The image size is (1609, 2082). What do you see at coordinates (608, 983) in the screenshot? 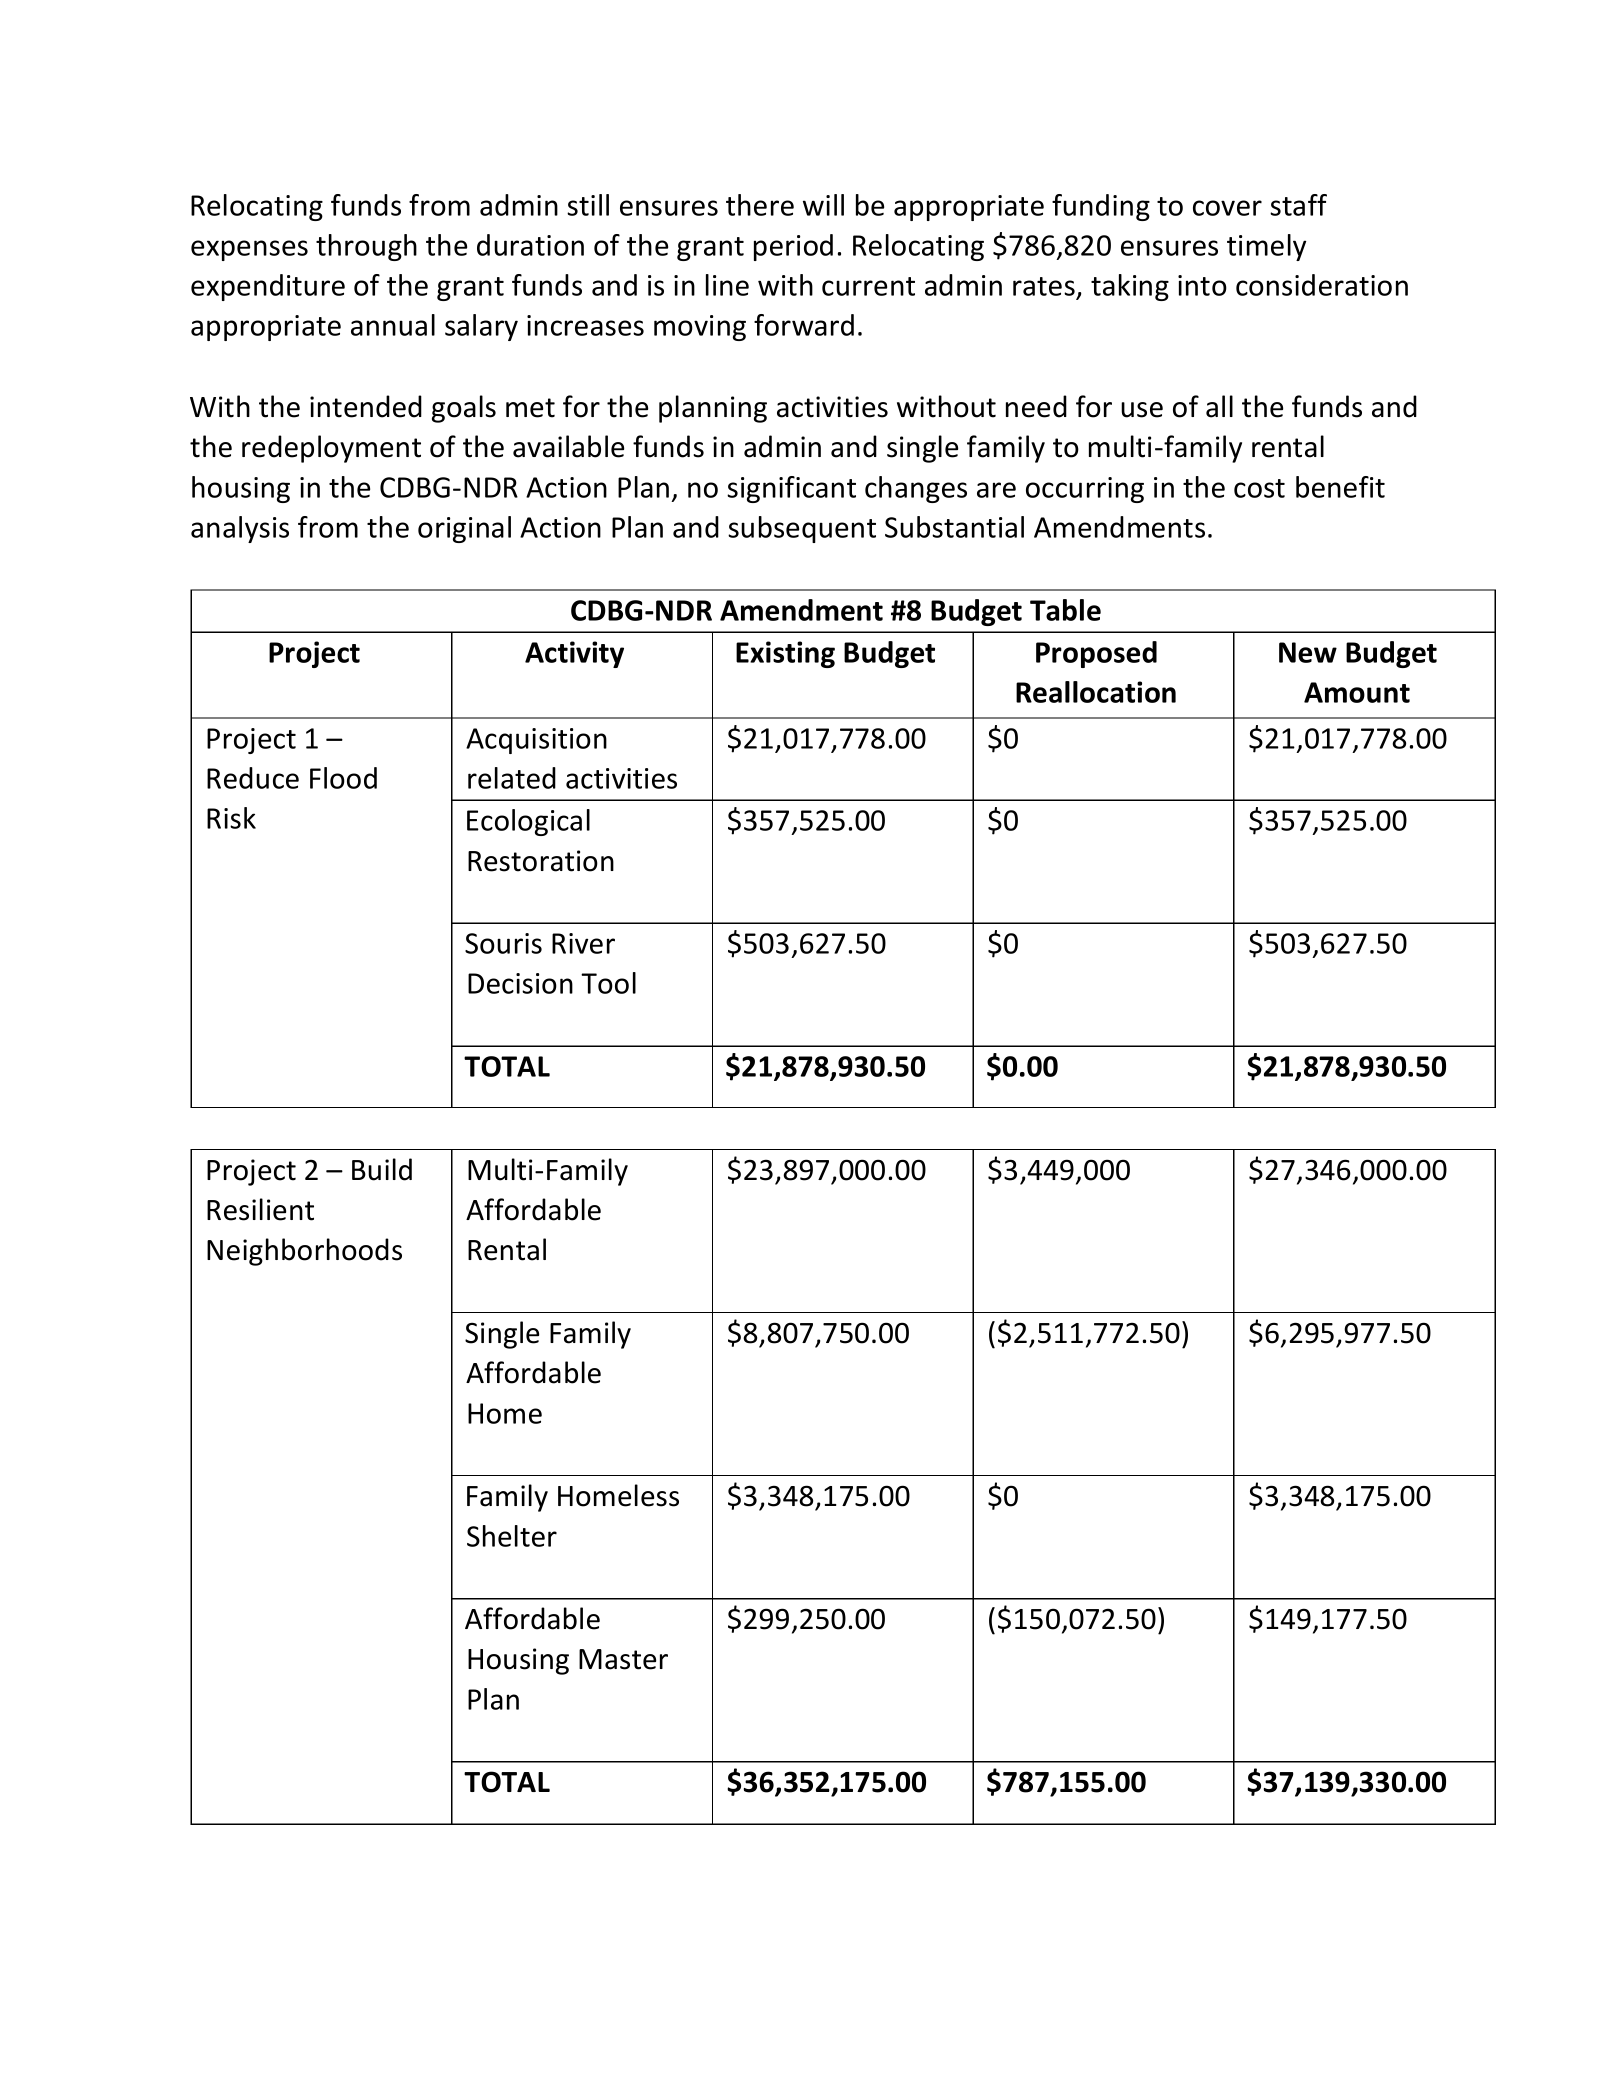
I see `Tool` at bounding box center [608, 983].
